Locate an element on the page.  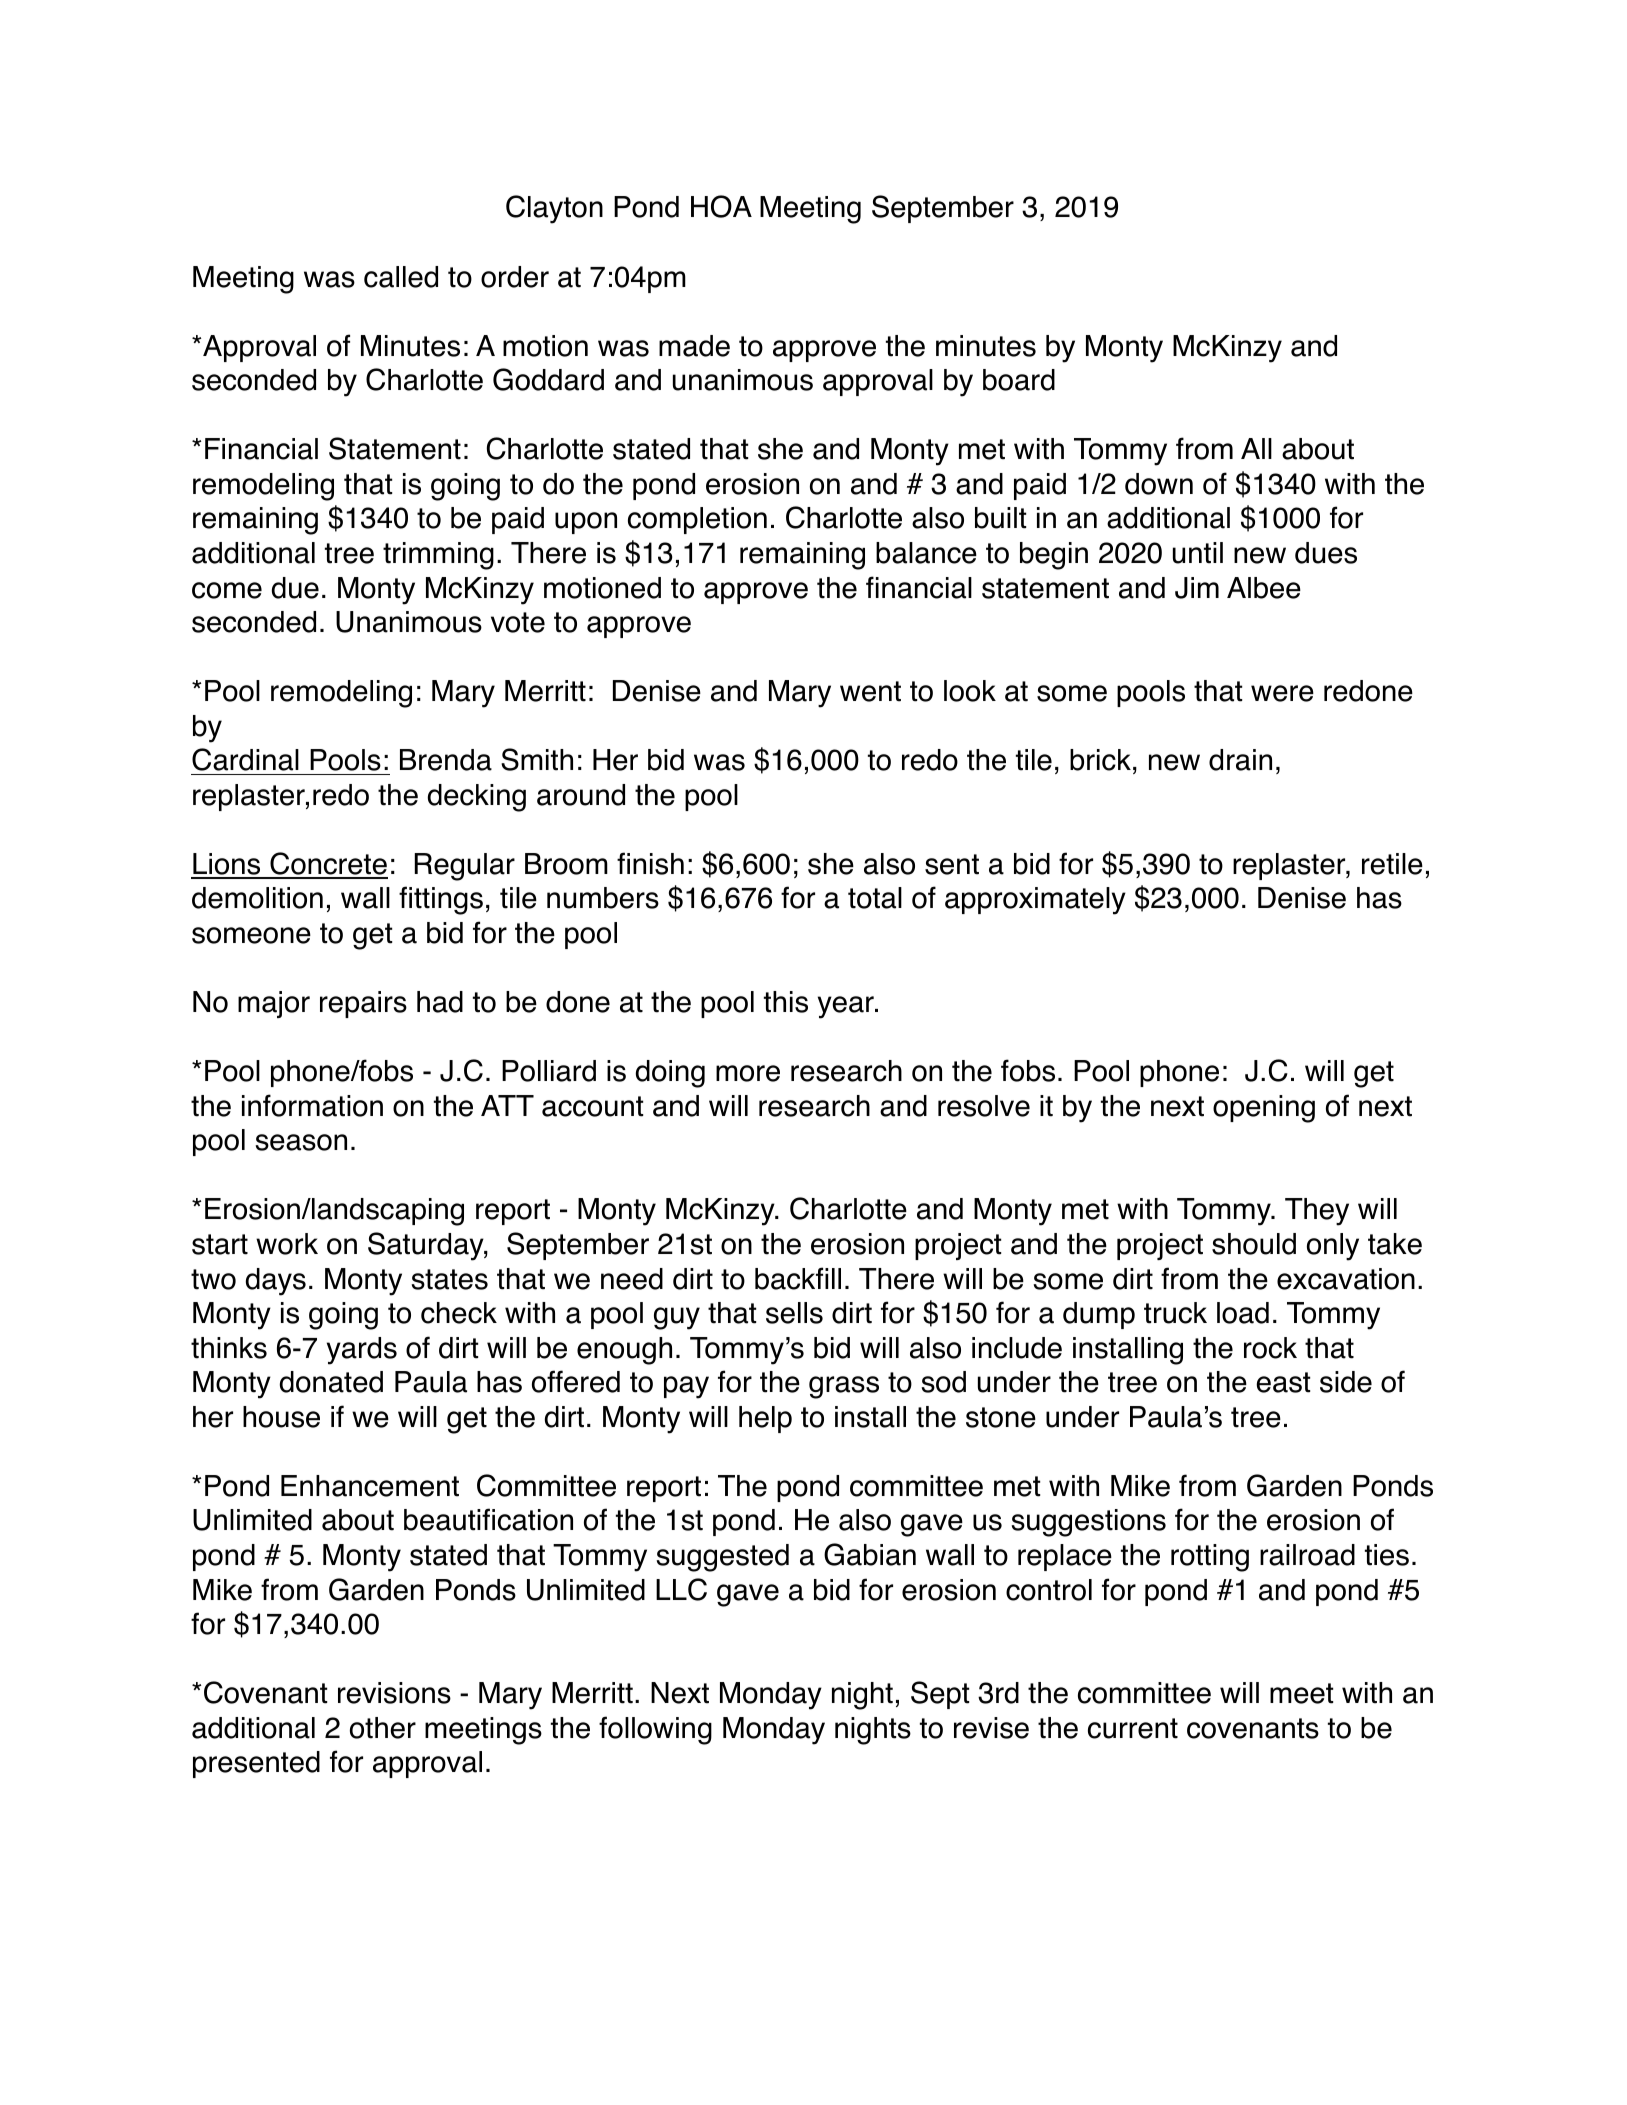
drain is located at coordinates (1240, 760).
